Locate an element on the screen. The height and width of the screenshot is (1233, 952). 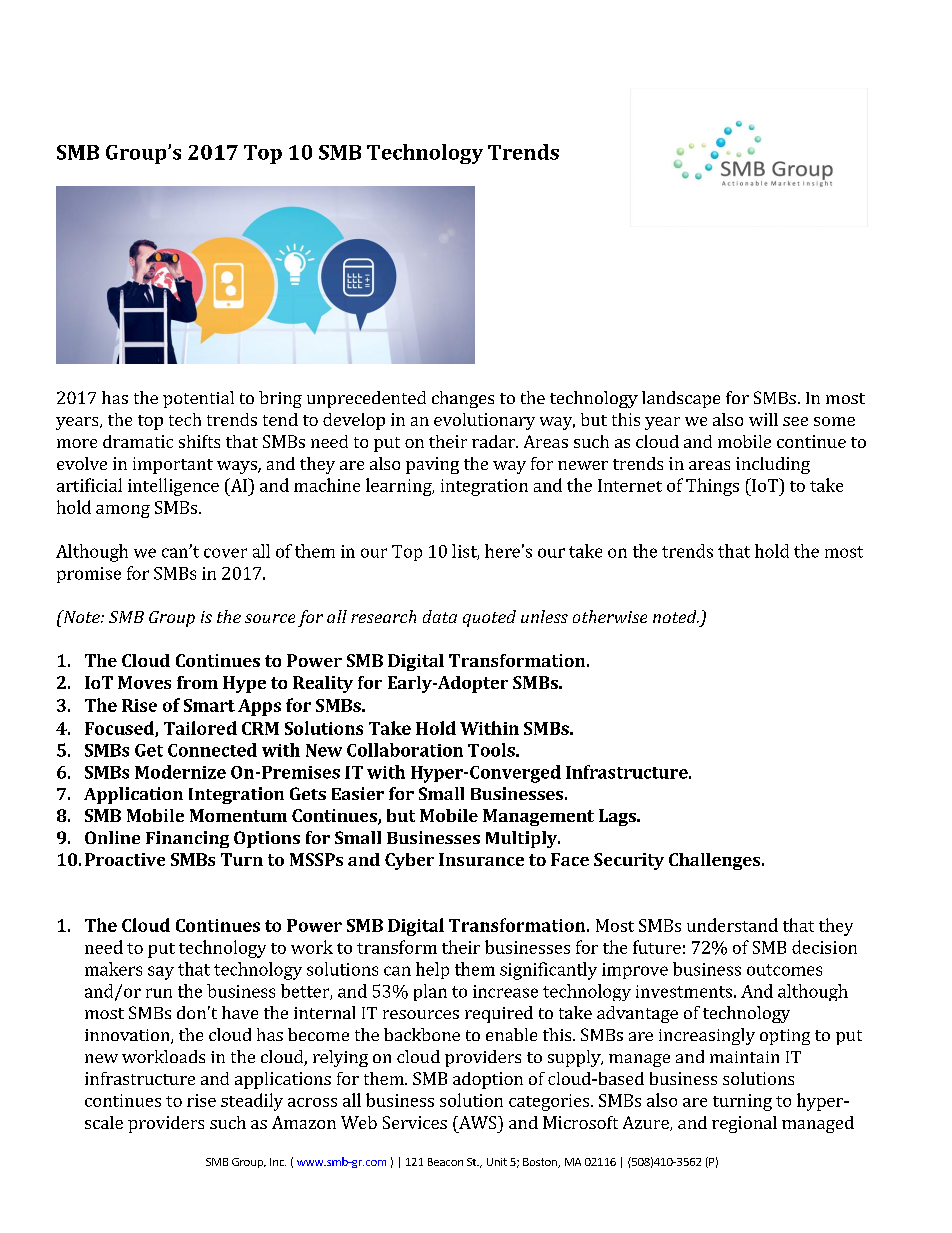
AWS is located at coordinates (477, 1122).
